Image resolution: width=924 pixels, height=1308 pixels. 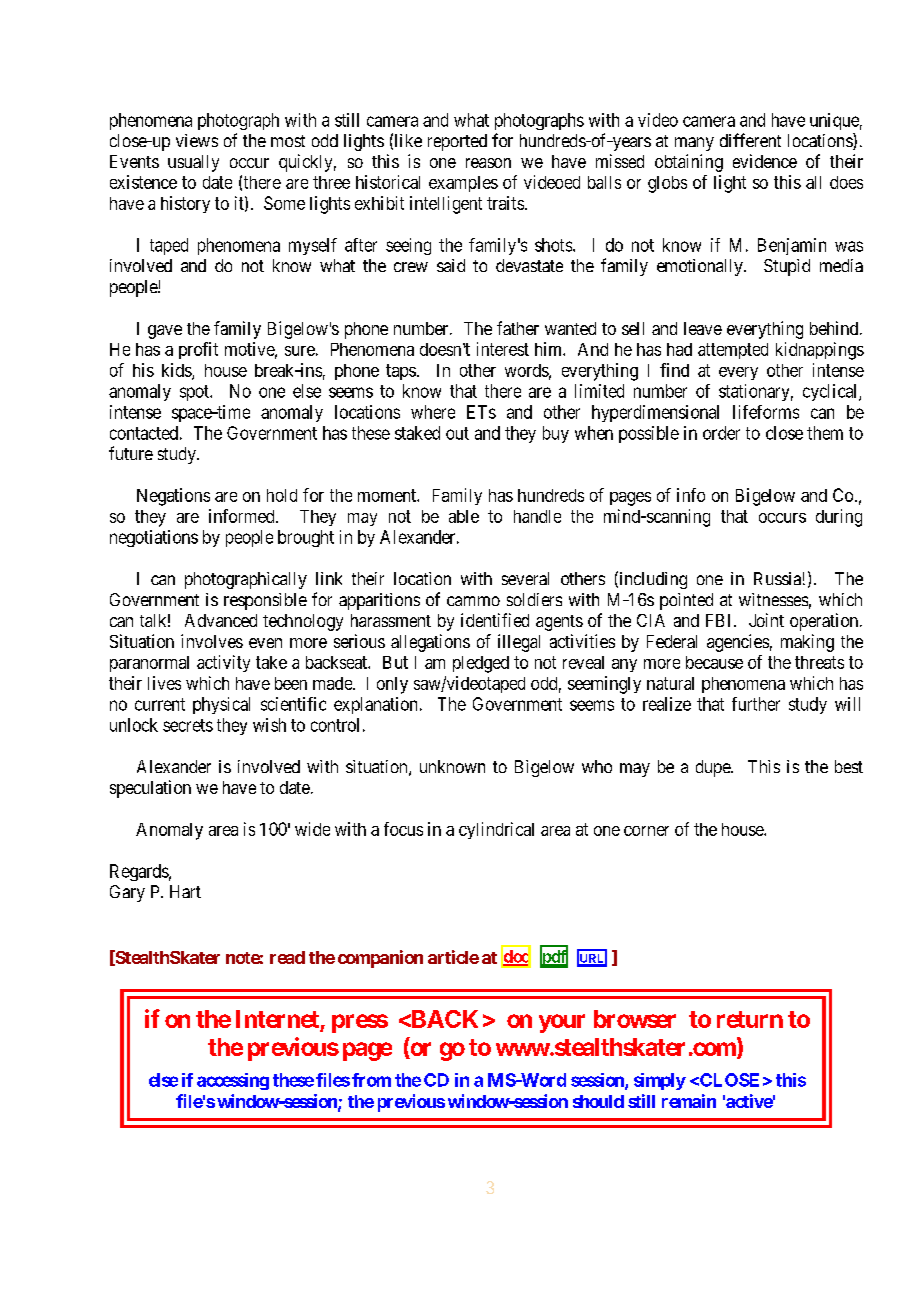 I want to click on usually, so click(x=193, y=163).
